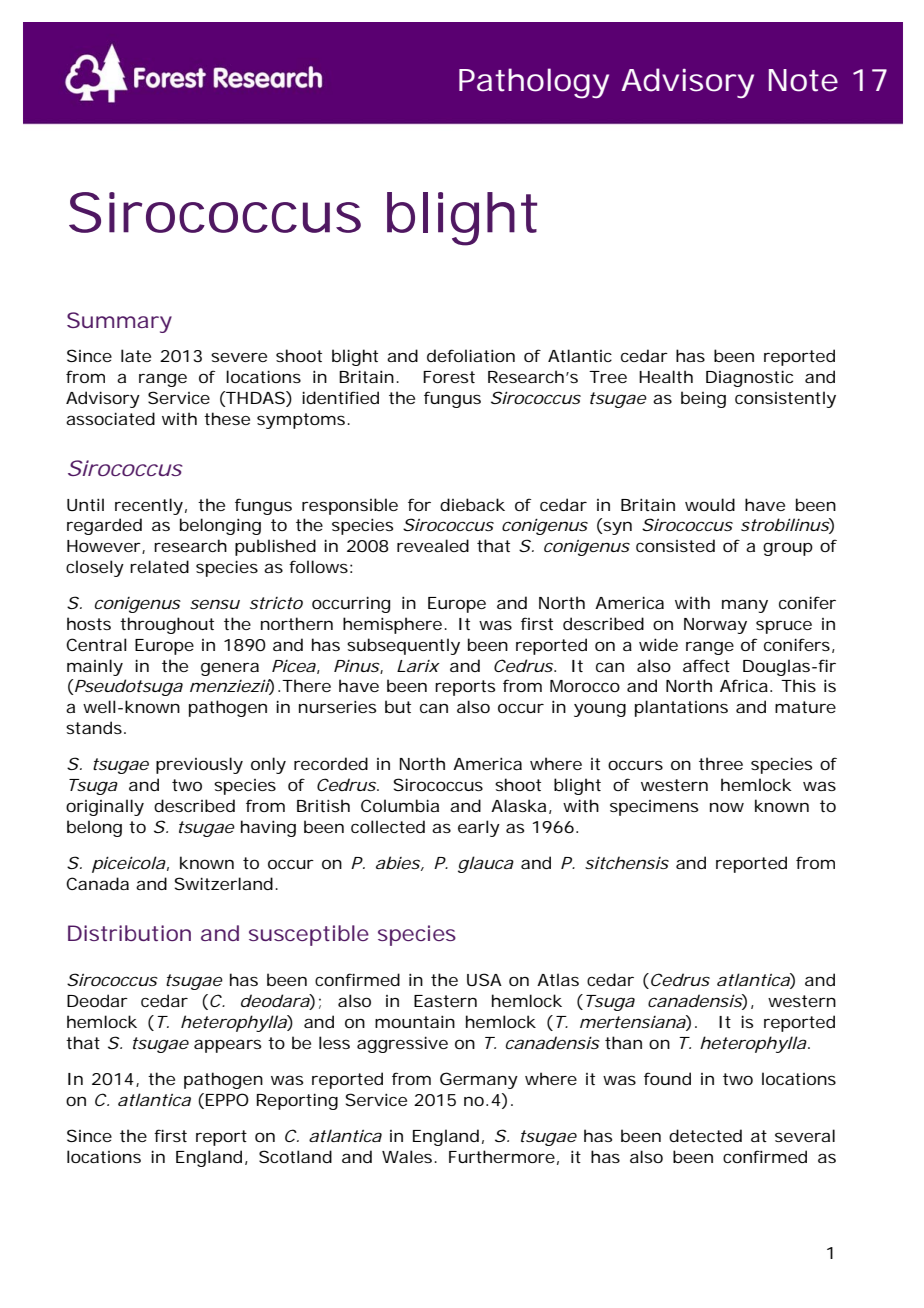 The height and width of the screenshot is (1308, 924). I want to click on Note, so click(803, 80).
